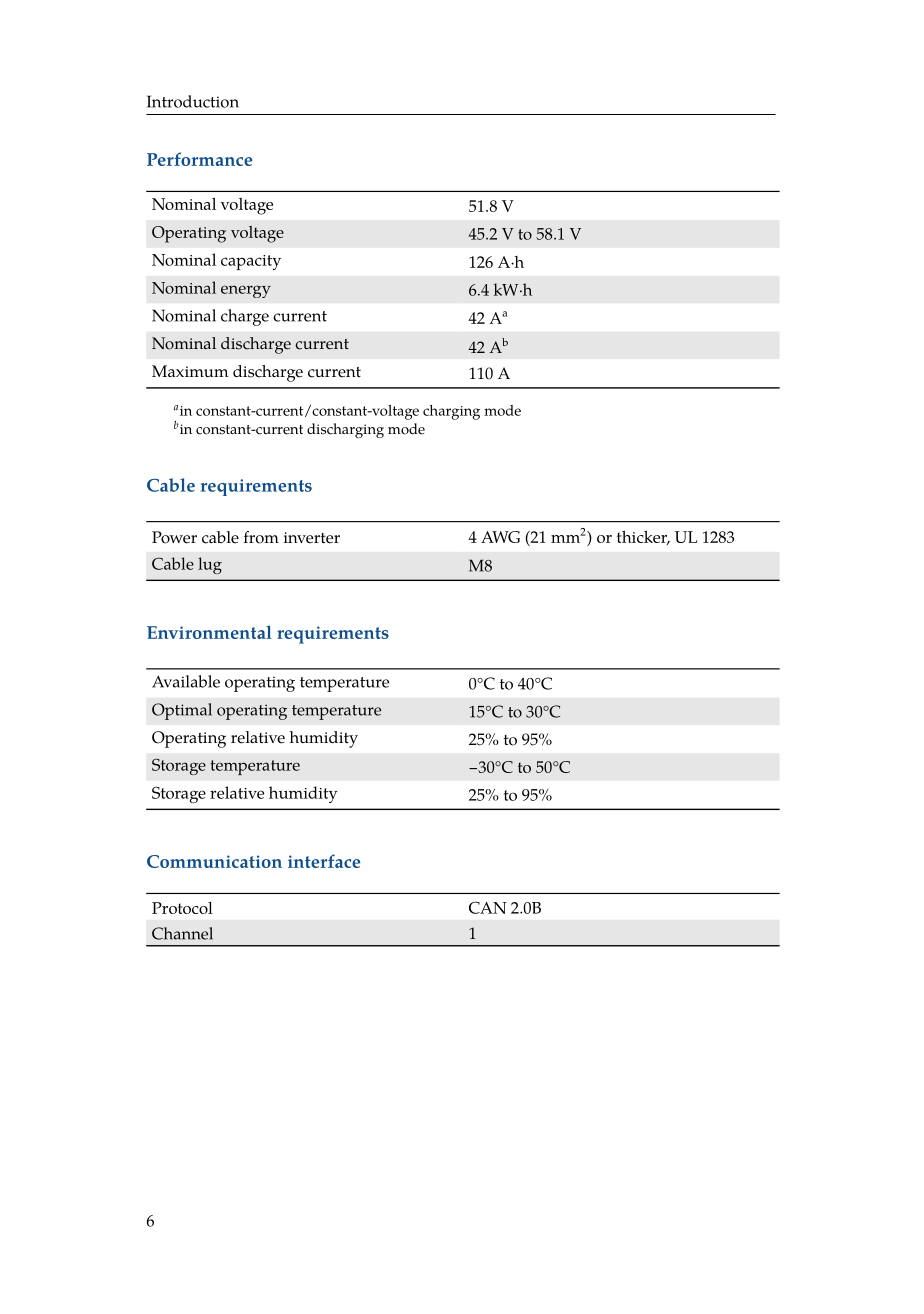  What do you see at coordinates (210, 565) in the page?
I see `lug` at bounding box center [210, 565].
